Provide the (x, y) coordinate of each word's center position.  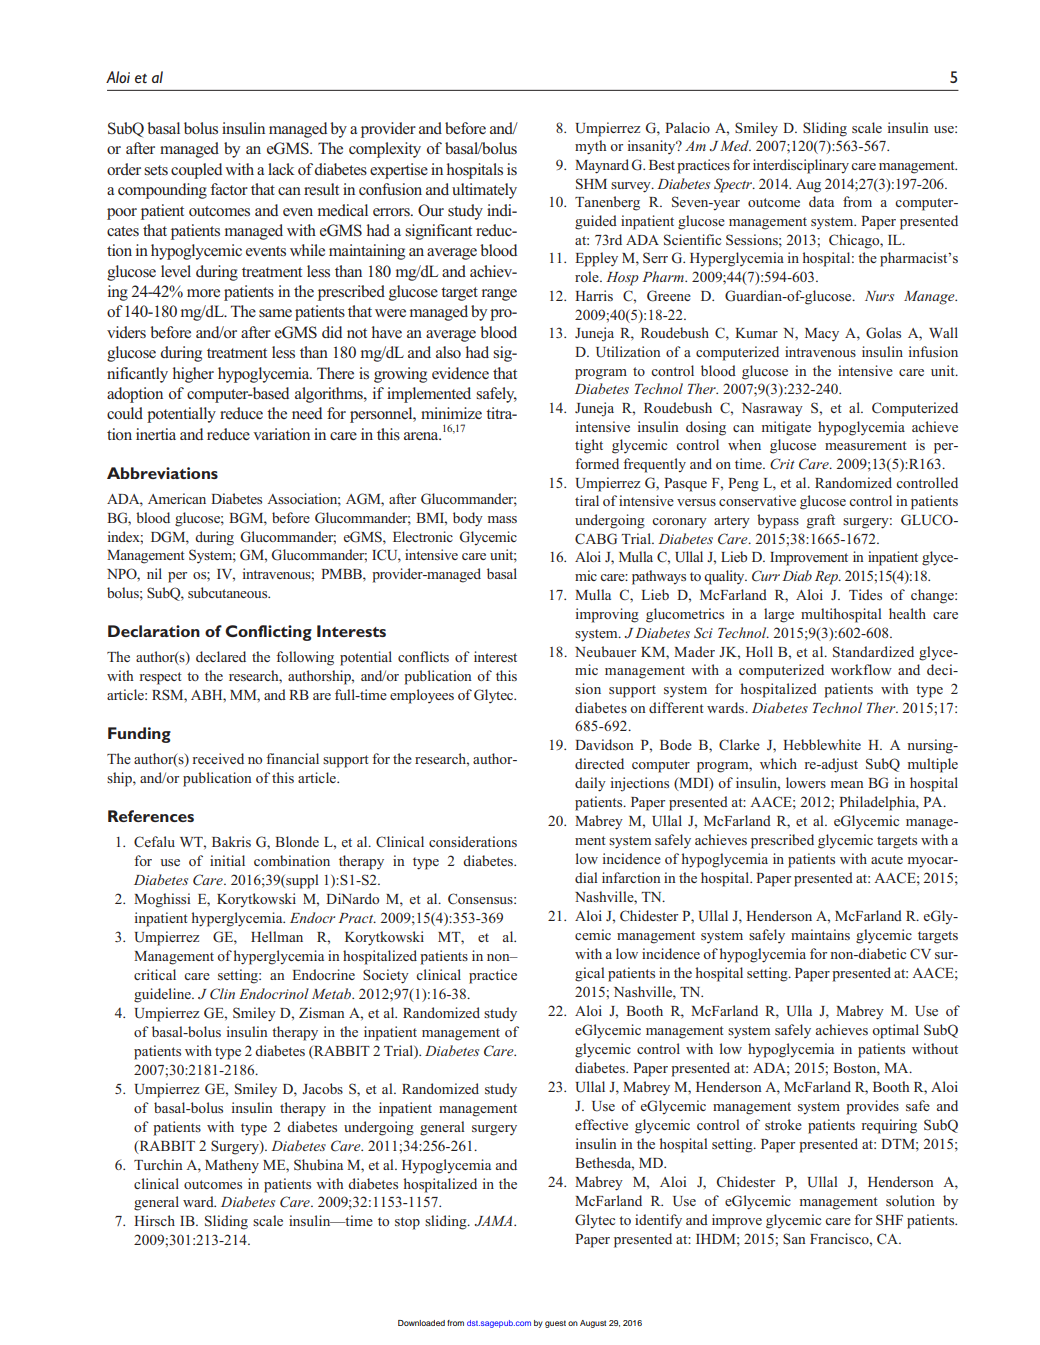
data (821, 201)
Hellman (277, 936)
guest (555, 1324)
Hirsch (154, 1220)
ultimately (484, 191)
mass (502, 519)
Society (386, 976)
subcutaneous (229, 592)
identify (658, 1221)
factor (229, 189)
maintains (820, 934)
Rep (827, 578)
